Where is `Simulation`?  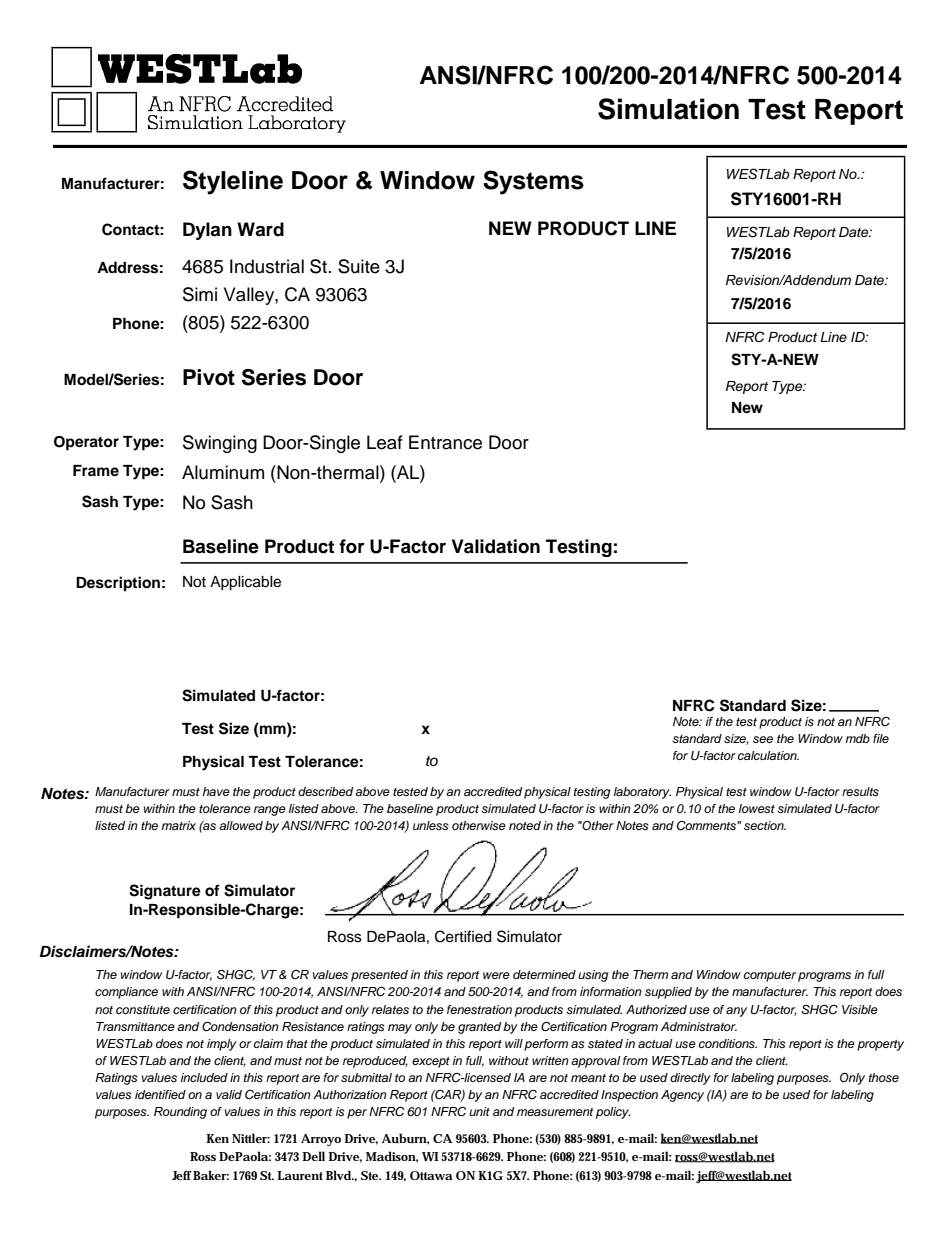 Simulation is located at coordinates (668, 109).
